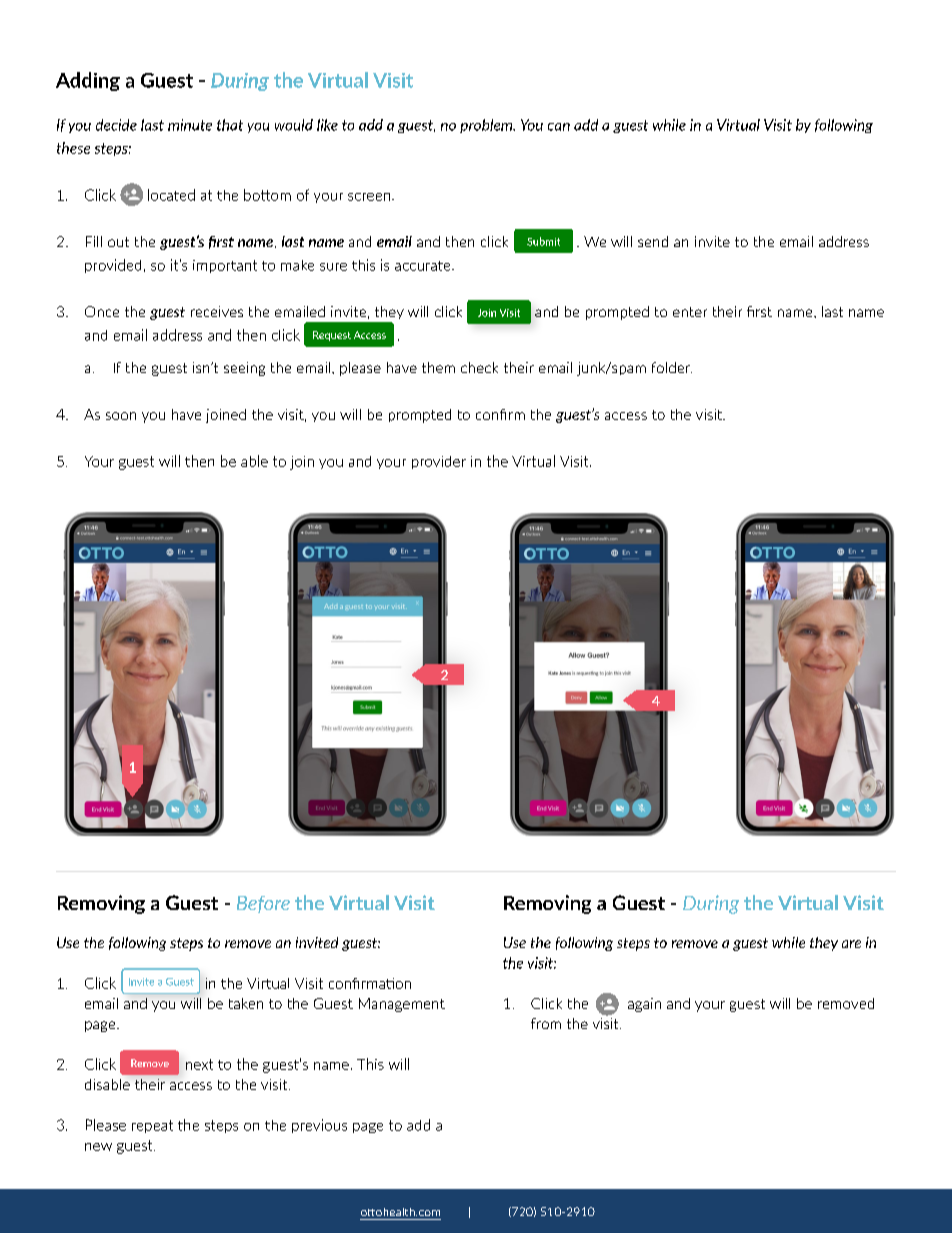  I want to click on Management, so click(402, 1005).
